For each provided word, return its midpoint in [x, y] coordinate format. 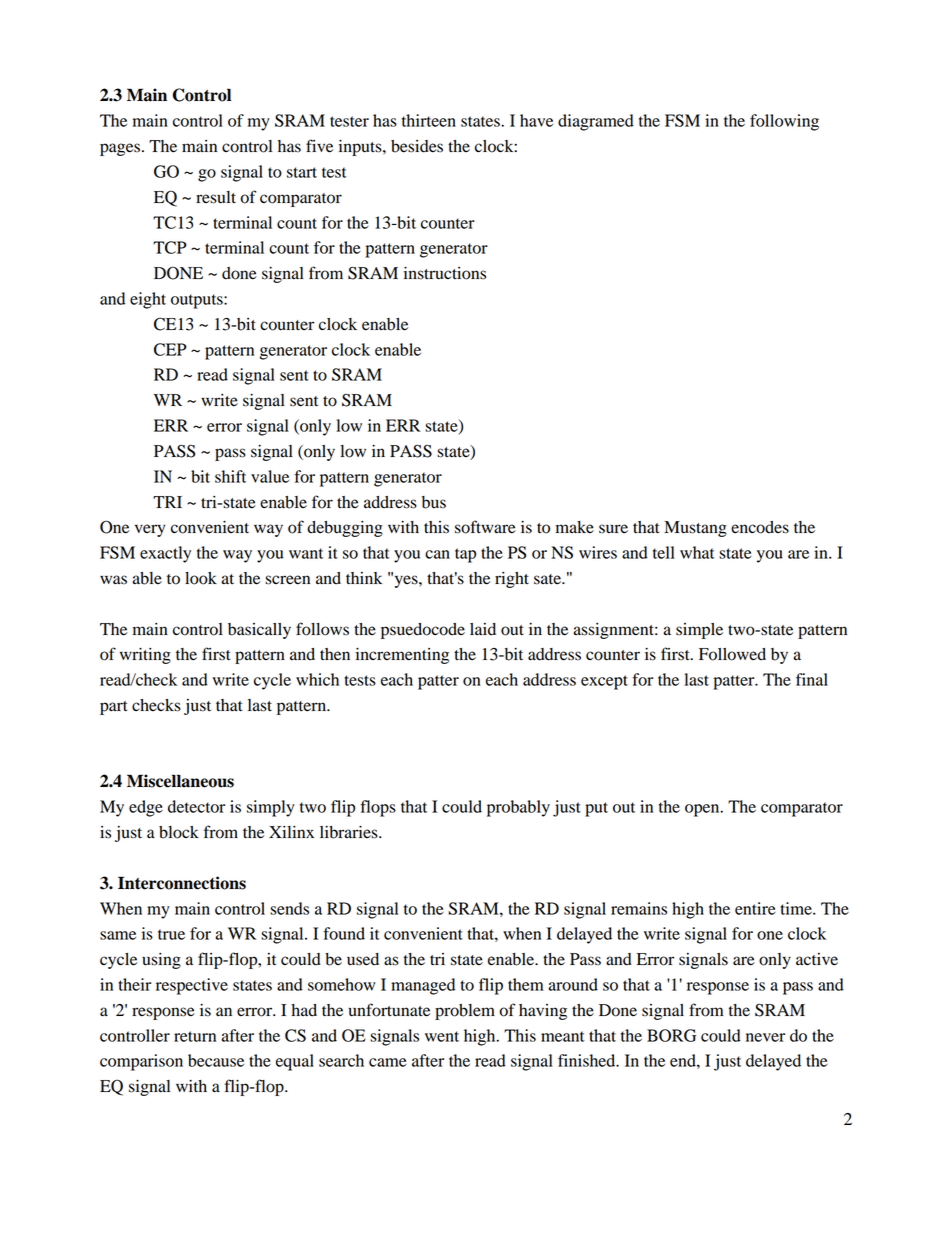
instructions [445, 273]
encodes [760, 527]
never [765, 1037]
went [442, 1036]
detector [196, 806]
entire [755, 908]
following [784, 122]
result [216, 197]
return [195, 1036]
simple [699, 631]
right [512, 580]
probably [518, 808]
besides [417, 146]
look [201, 578]
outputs [198, 301]
